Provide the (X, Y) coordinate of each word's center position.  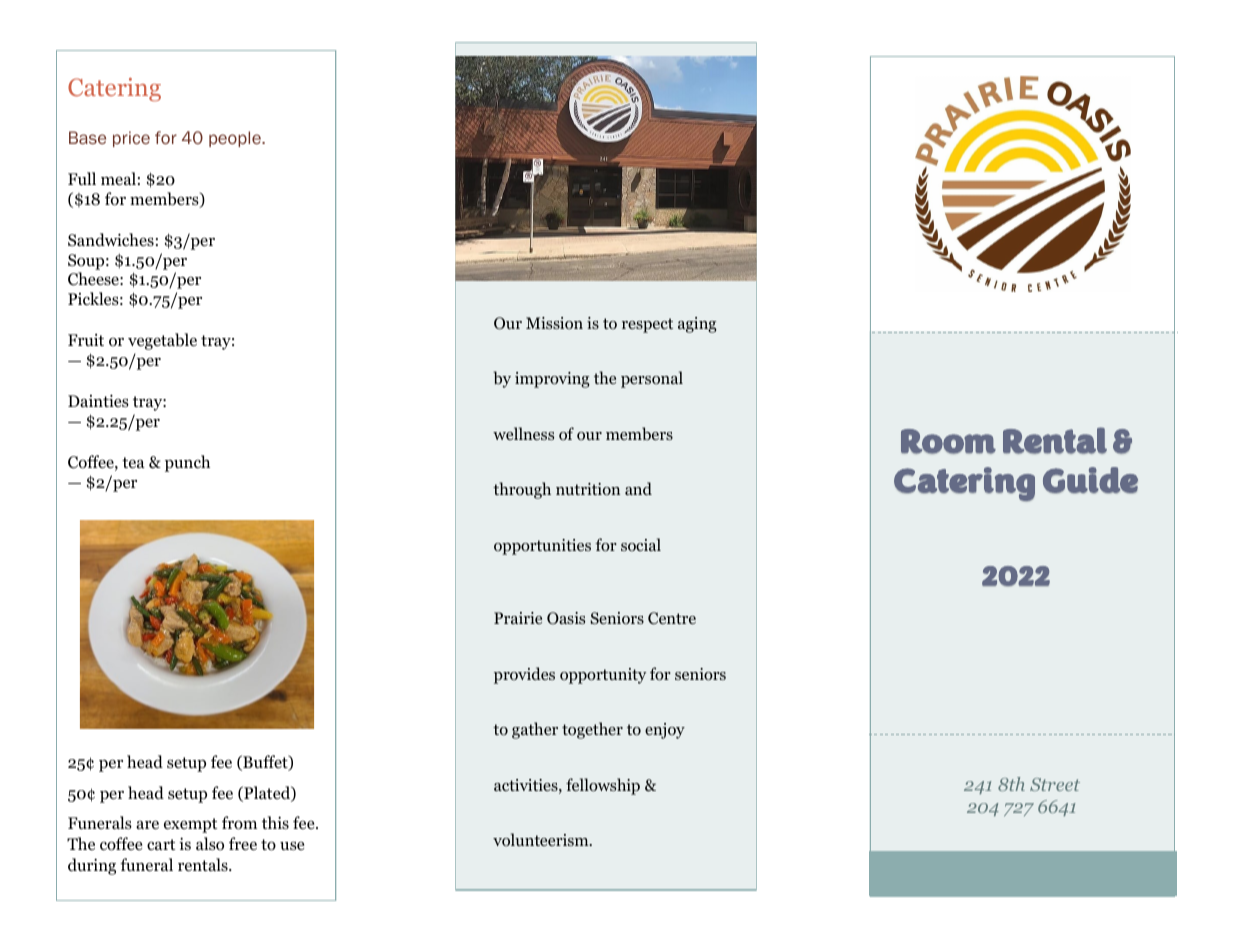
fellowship (603, 786)
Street (1055, 784)
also (210, 844)
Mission (554, 323)
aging (697, 325)
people (236, 139)
